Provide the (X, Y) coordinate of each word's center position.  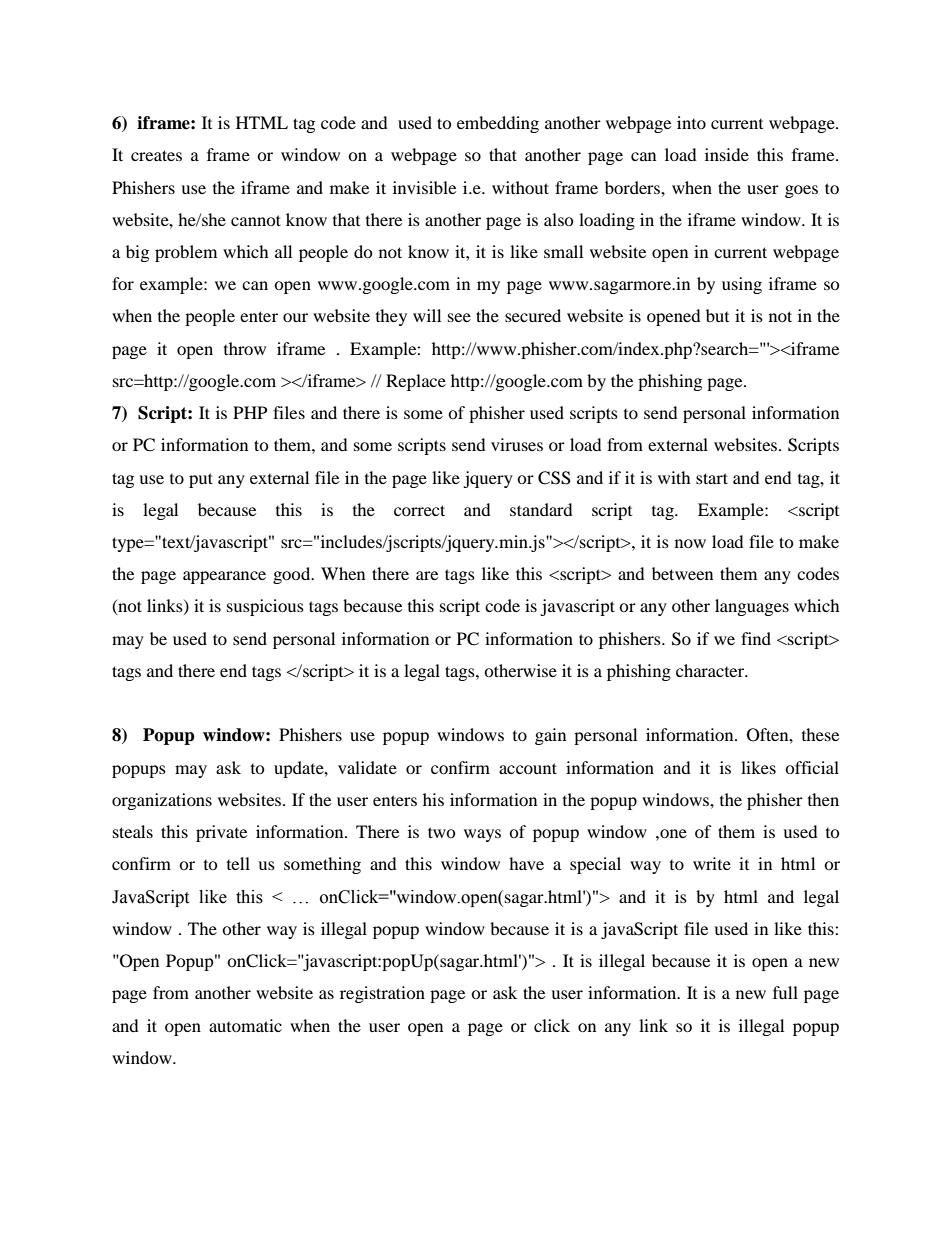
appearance (224, 577)
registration (382, 994)
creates (156, 155)
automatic (245, 1025)
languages (752, 607)
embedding (498, 124)
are (427, 575)
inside (727, 154)
